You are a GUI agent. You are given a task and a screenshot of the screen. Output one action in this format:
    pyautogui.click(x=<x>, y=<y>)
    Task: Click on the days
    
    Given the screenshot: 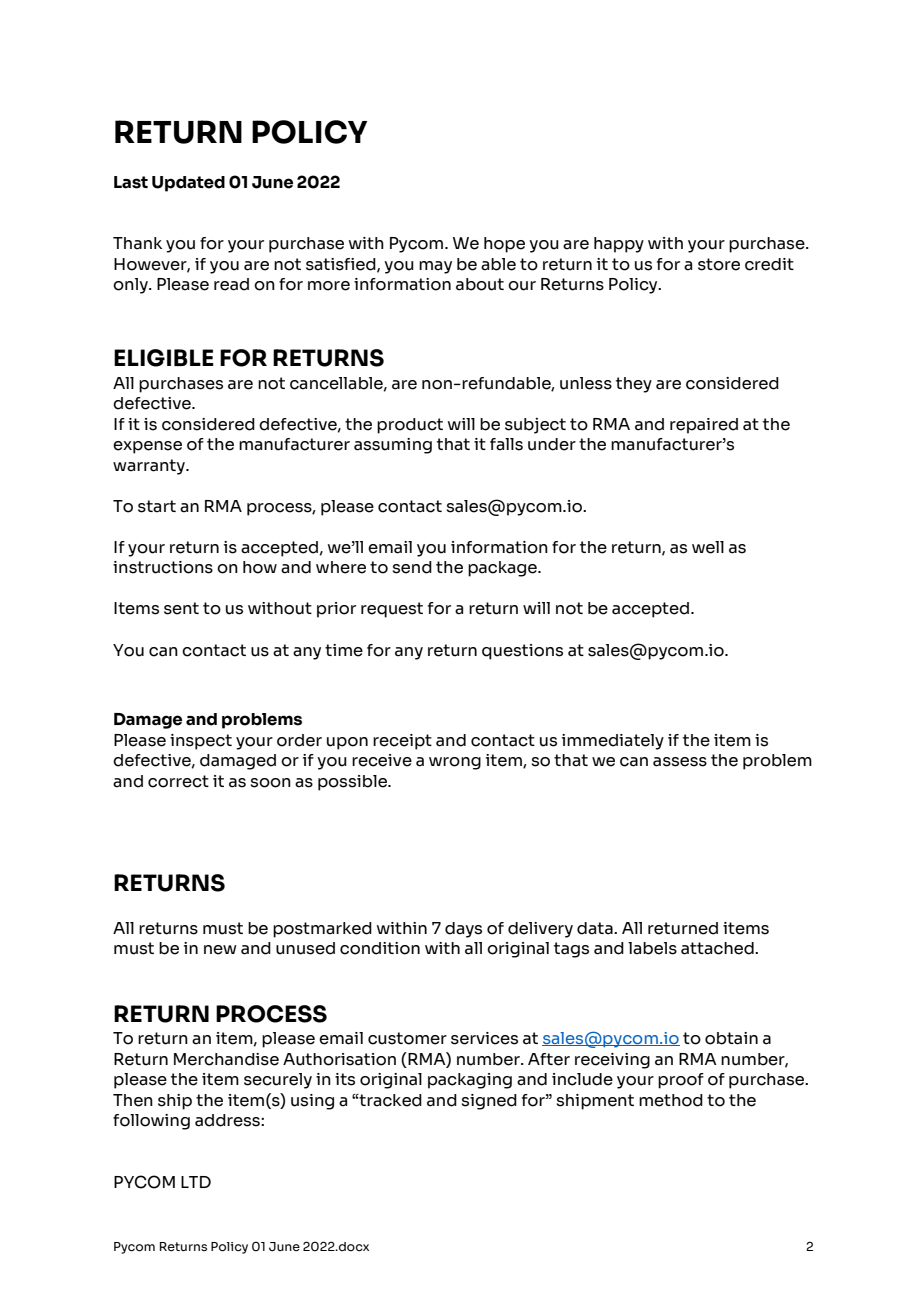 What is the action you would take?
    pyautogui.click(x=463, y=930)
